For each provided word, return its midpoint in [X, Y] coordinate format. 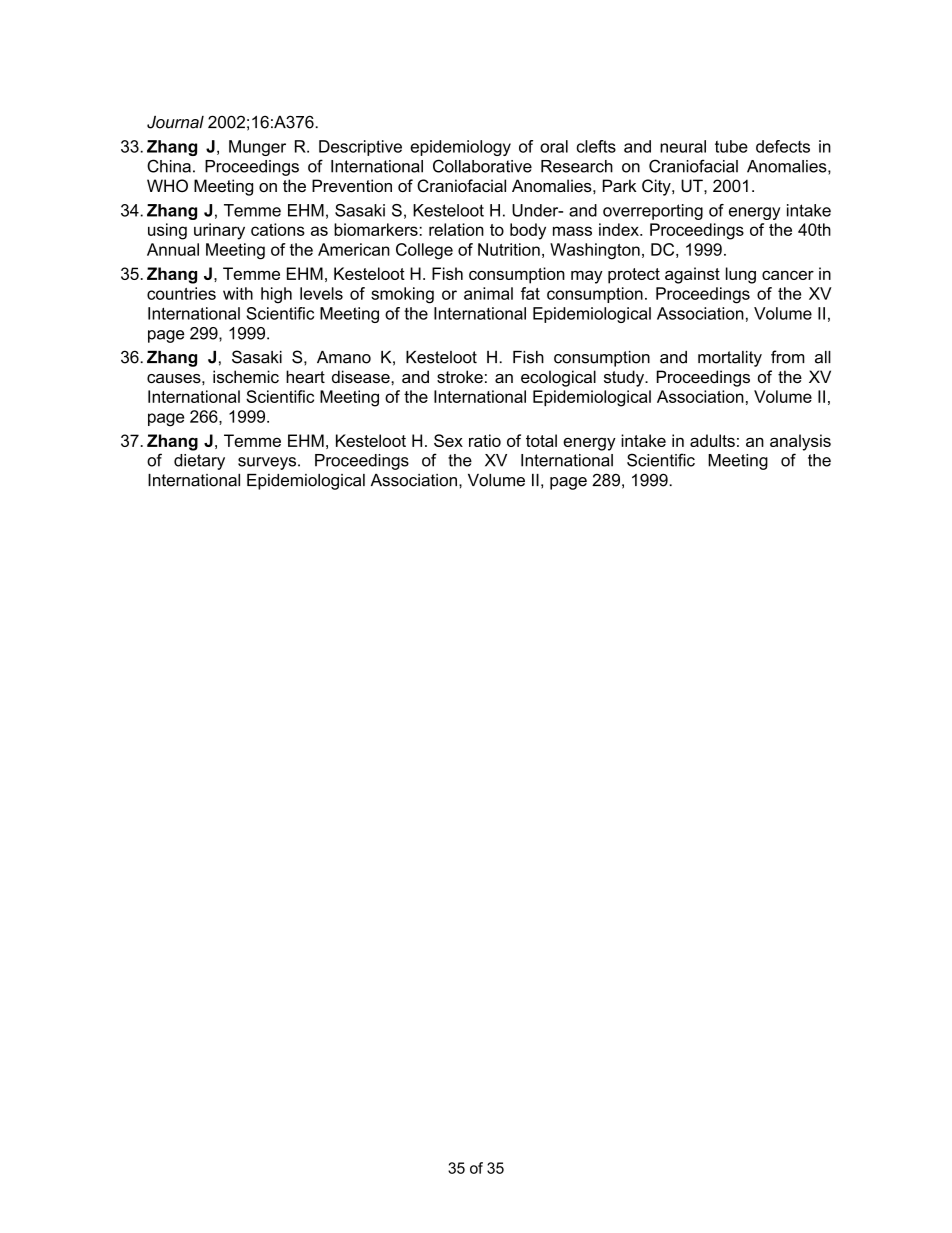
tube [731, 146]
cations [278, 229]
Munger [257, 148]
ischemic [246, 376]
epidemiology [460, 148]
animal [488, 293]
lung [741, 275]
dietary [199, 462]
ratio [485, 440]
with [238, 293]
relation [456, 229]
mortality [730, 359]
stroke [460, 376]
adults [712, 440]
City [657, 187]
